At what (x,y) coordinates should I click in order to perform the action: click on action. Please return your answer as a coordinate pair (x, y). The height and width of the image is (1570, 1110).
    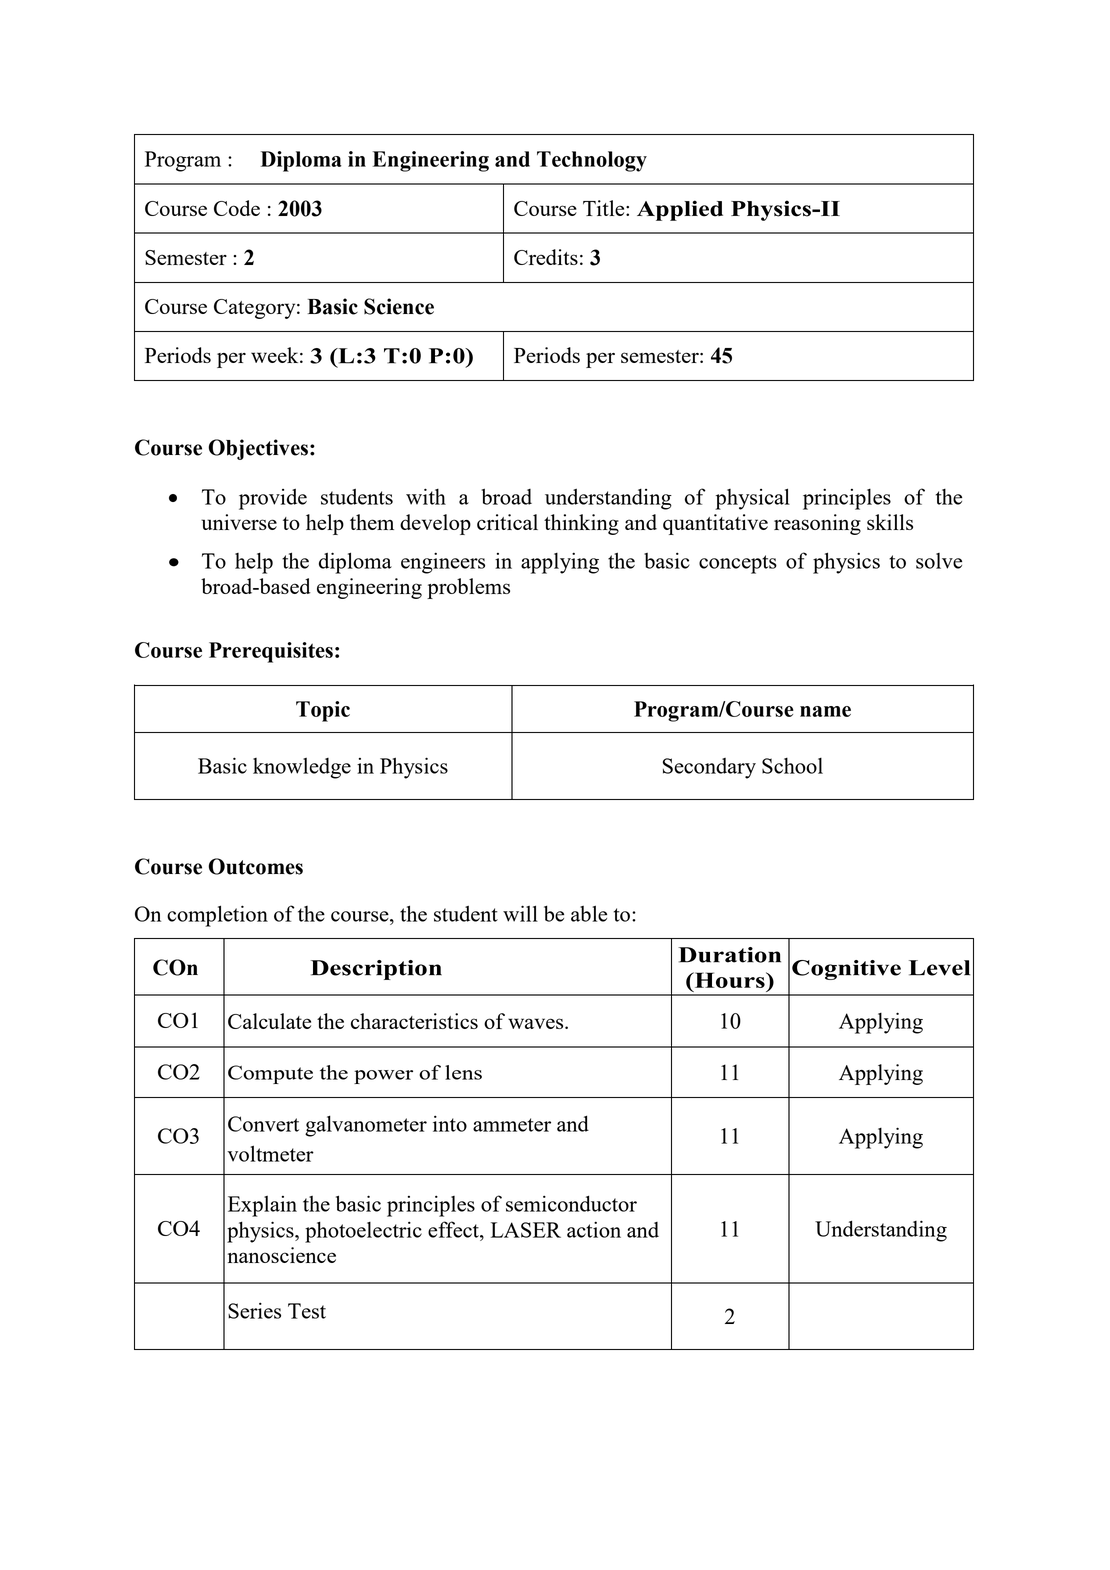
    Looking at the image, I should click on (594, 1229).
